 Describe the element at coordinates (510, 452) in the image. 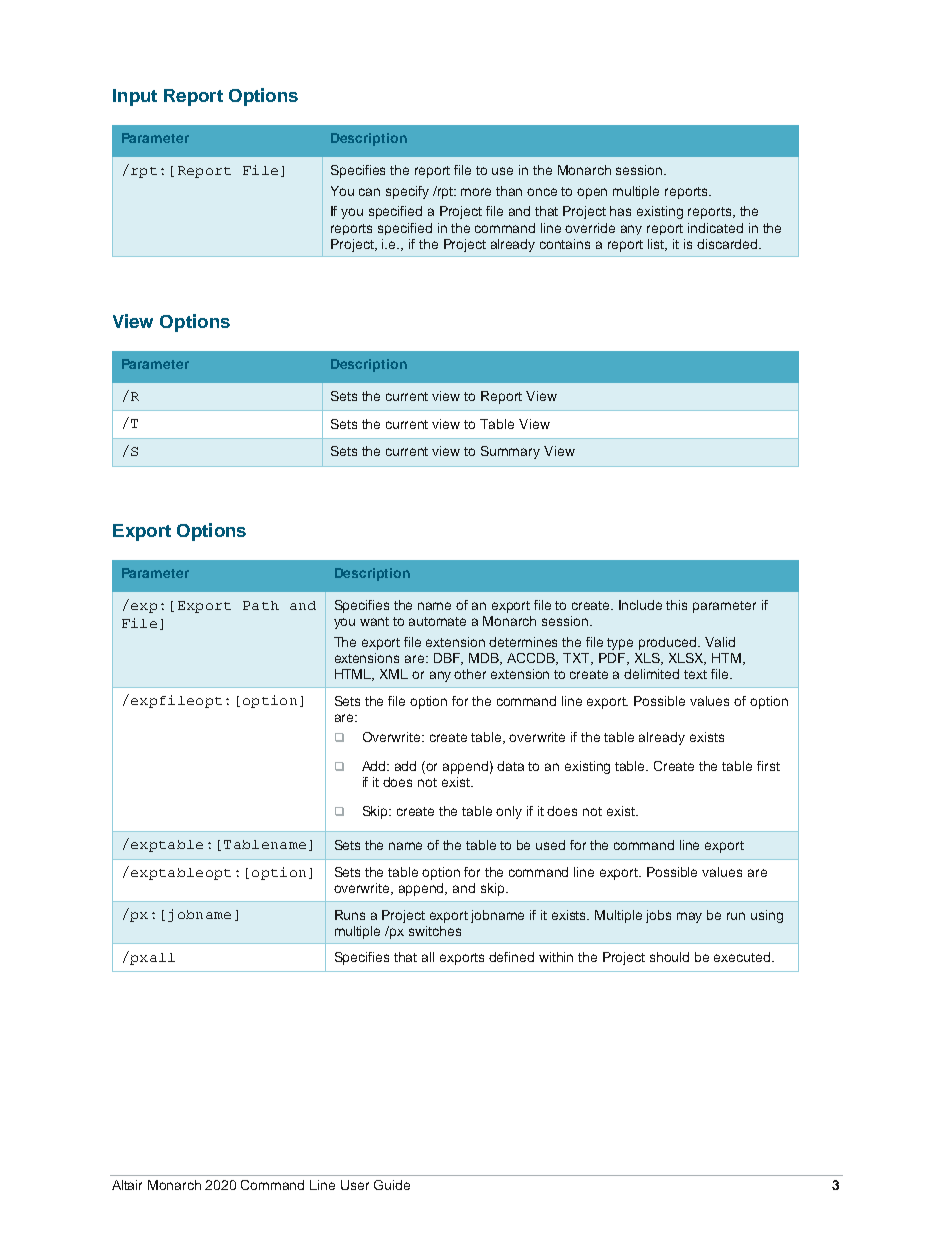

I see `Summary` at that location.
